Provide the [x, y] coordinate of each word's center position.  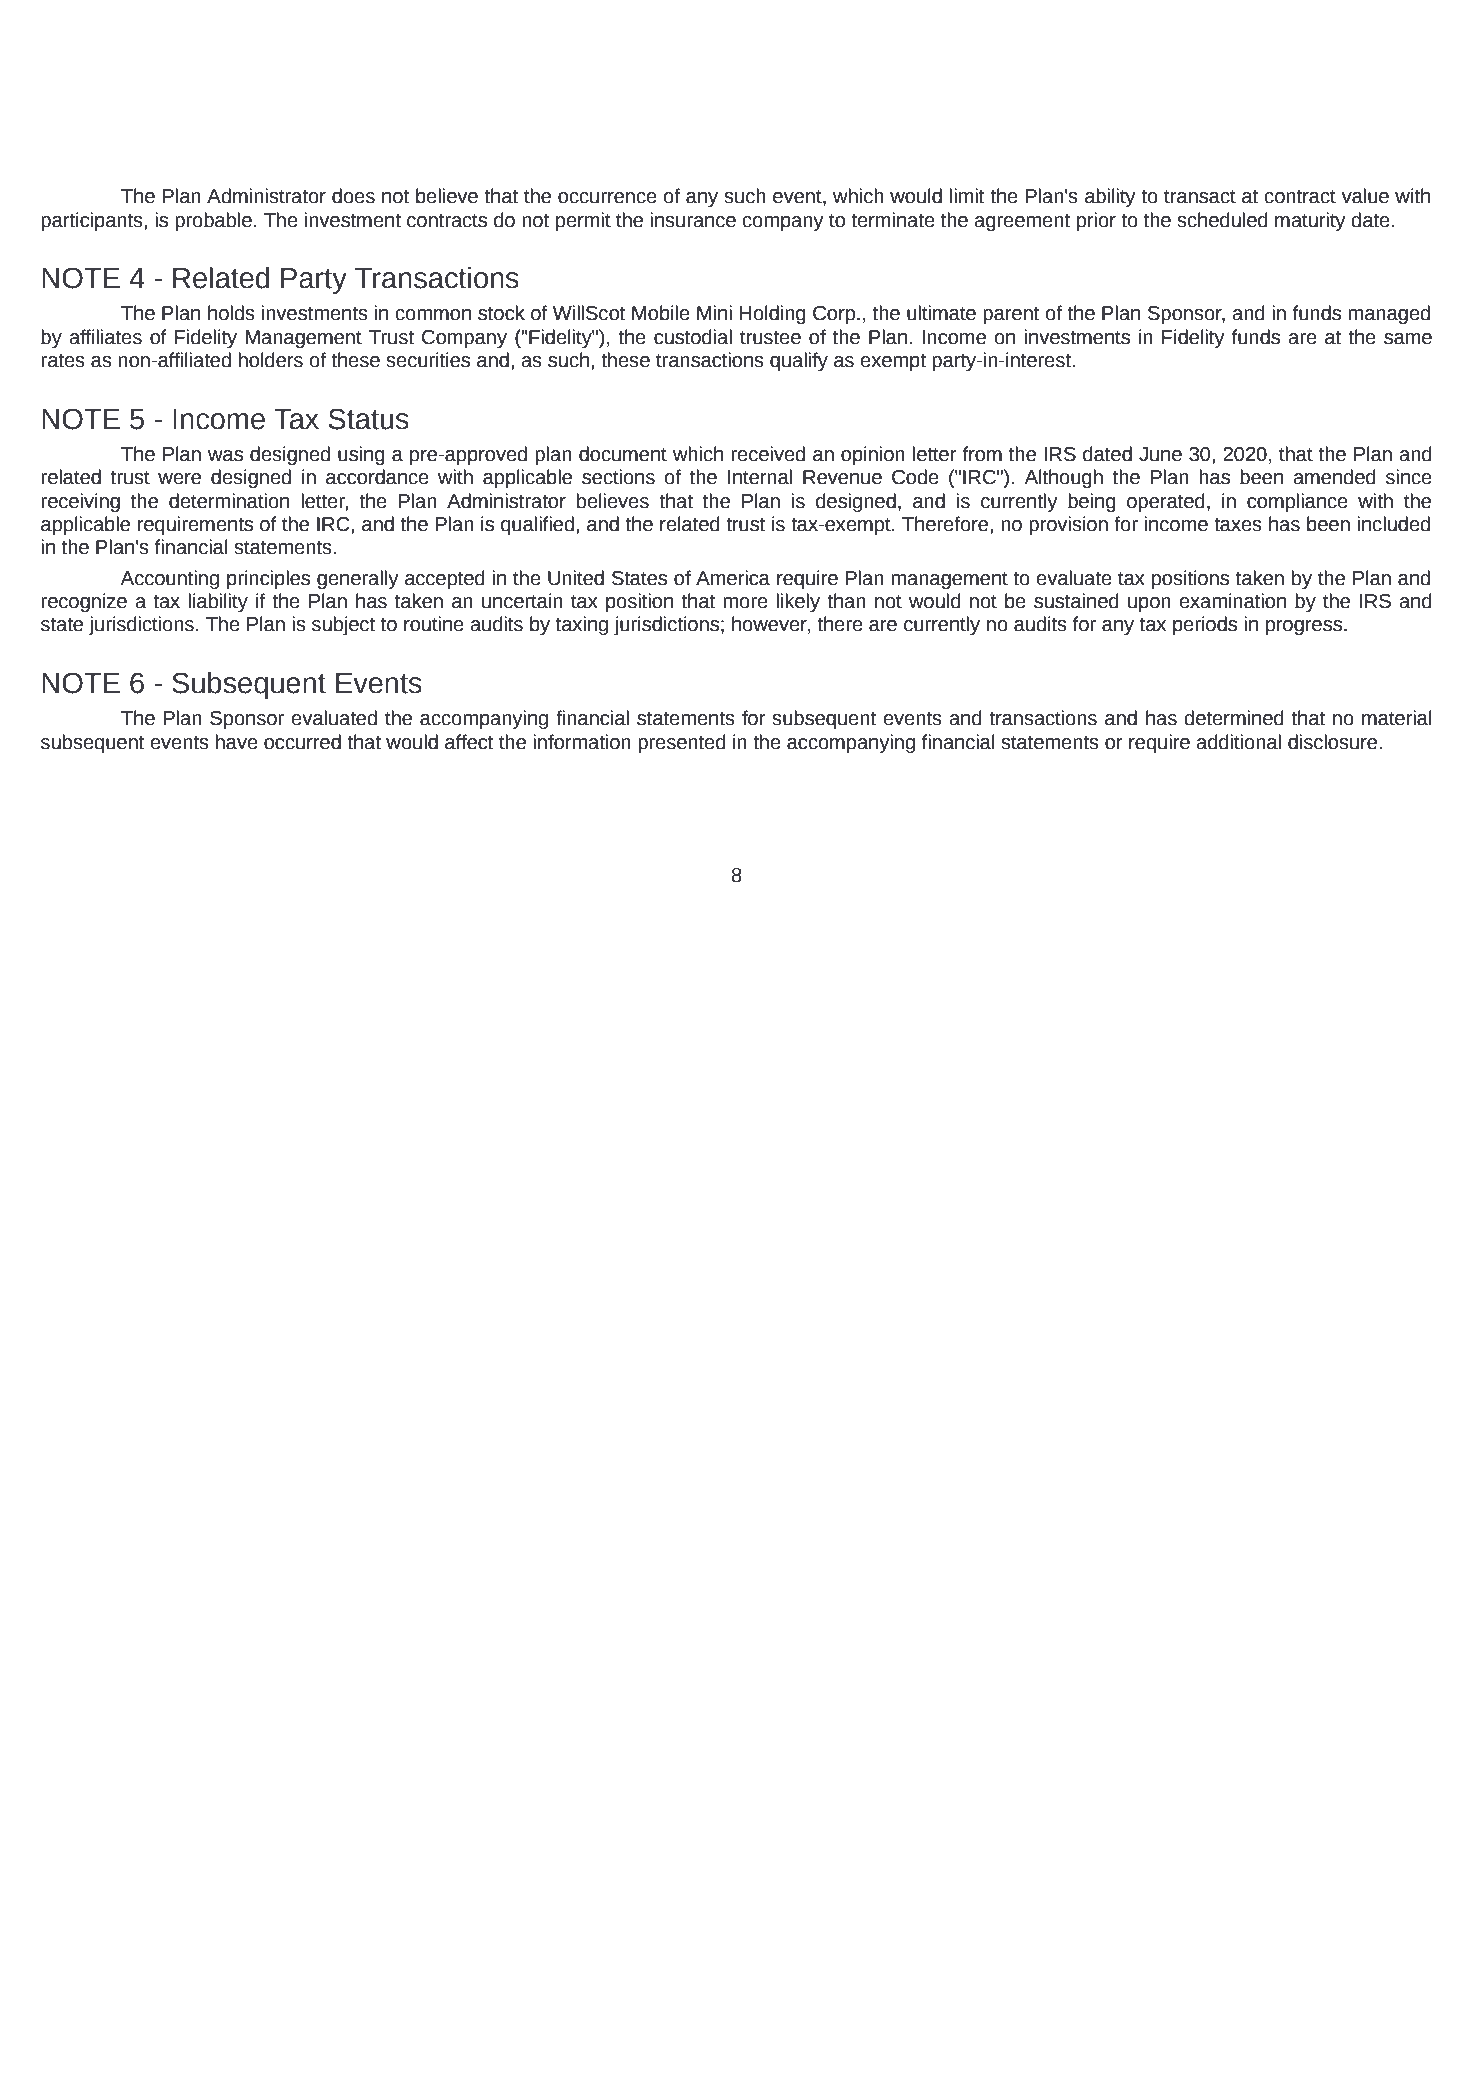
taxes [1238, 525]
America [733, 578]
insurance [693, 220]
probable [213, 221]
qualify [799, 361]
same [1408, 339]
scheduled [1222, 220]
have [237, 742]
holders [271, 360]
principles [268, 579]
